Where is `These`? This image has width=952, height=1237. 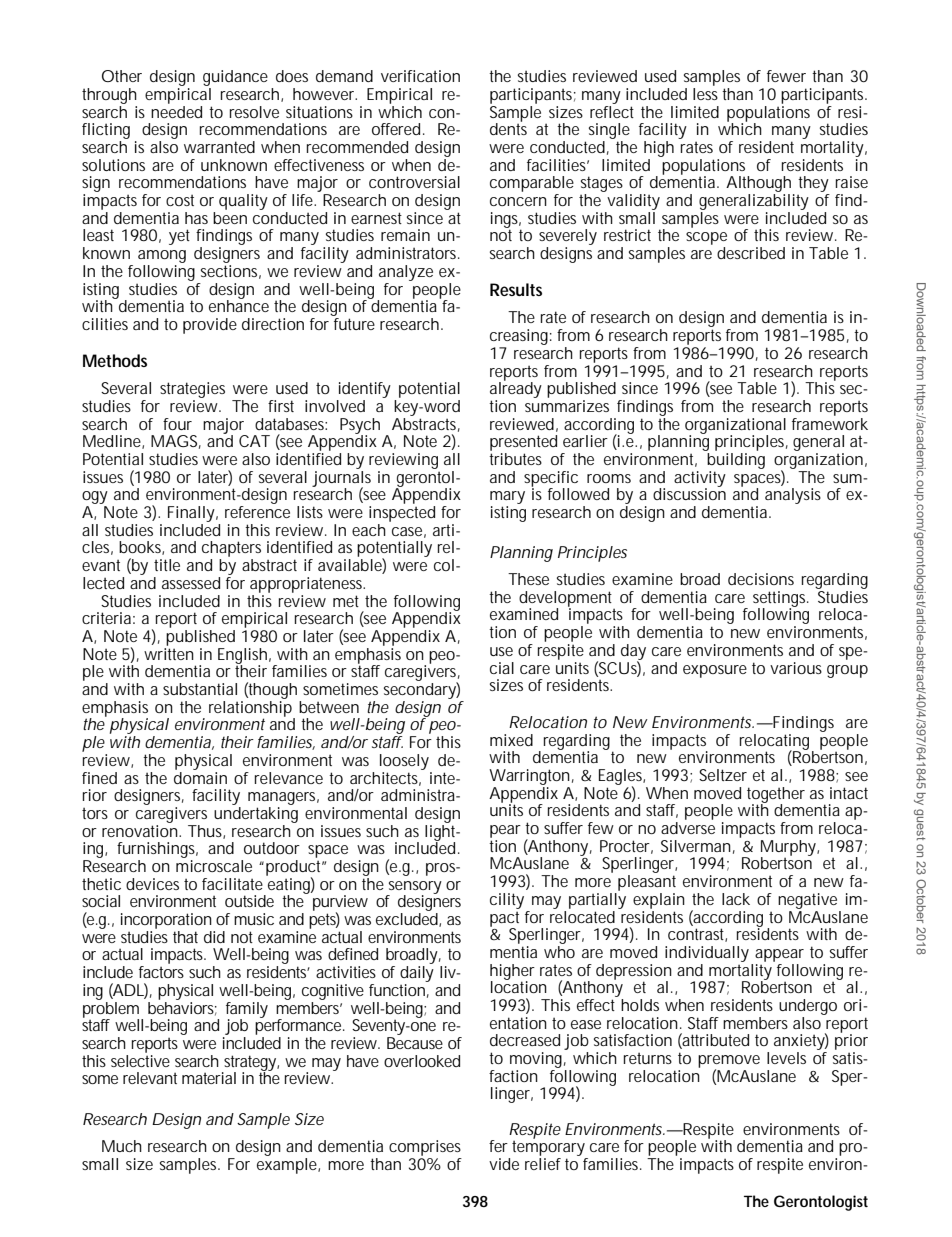
These is located at coordinates (528, 579).
